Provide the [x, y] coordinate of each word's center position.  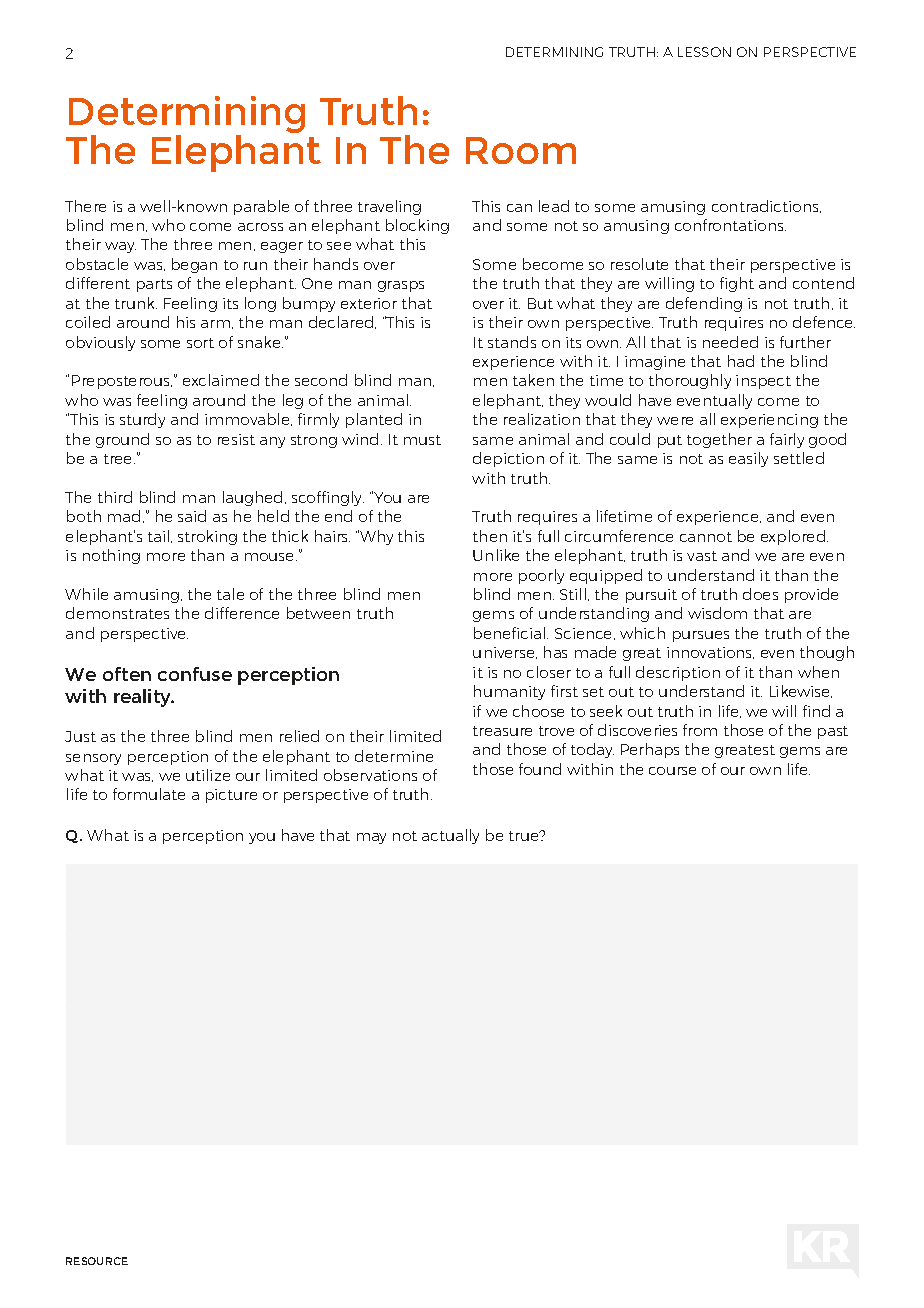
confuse [195, 674]
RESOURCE [97, 1261]
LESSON [704, 52]
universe [505, 653]
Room [521, 150]
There [85, 206]
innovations [710, 653]
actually [450, 836]
